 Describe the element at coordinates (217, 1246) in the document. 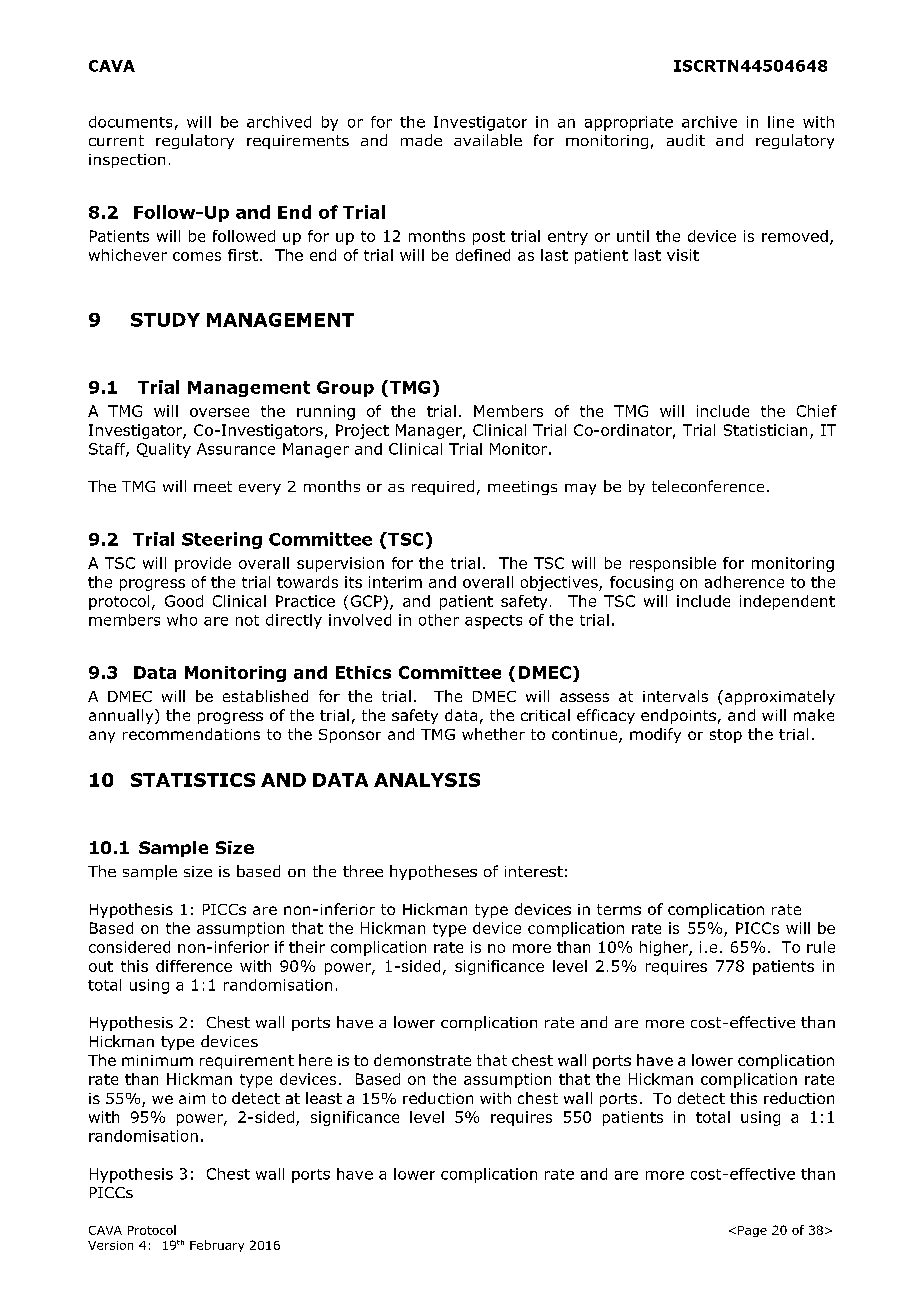

I see `February` at that location.
